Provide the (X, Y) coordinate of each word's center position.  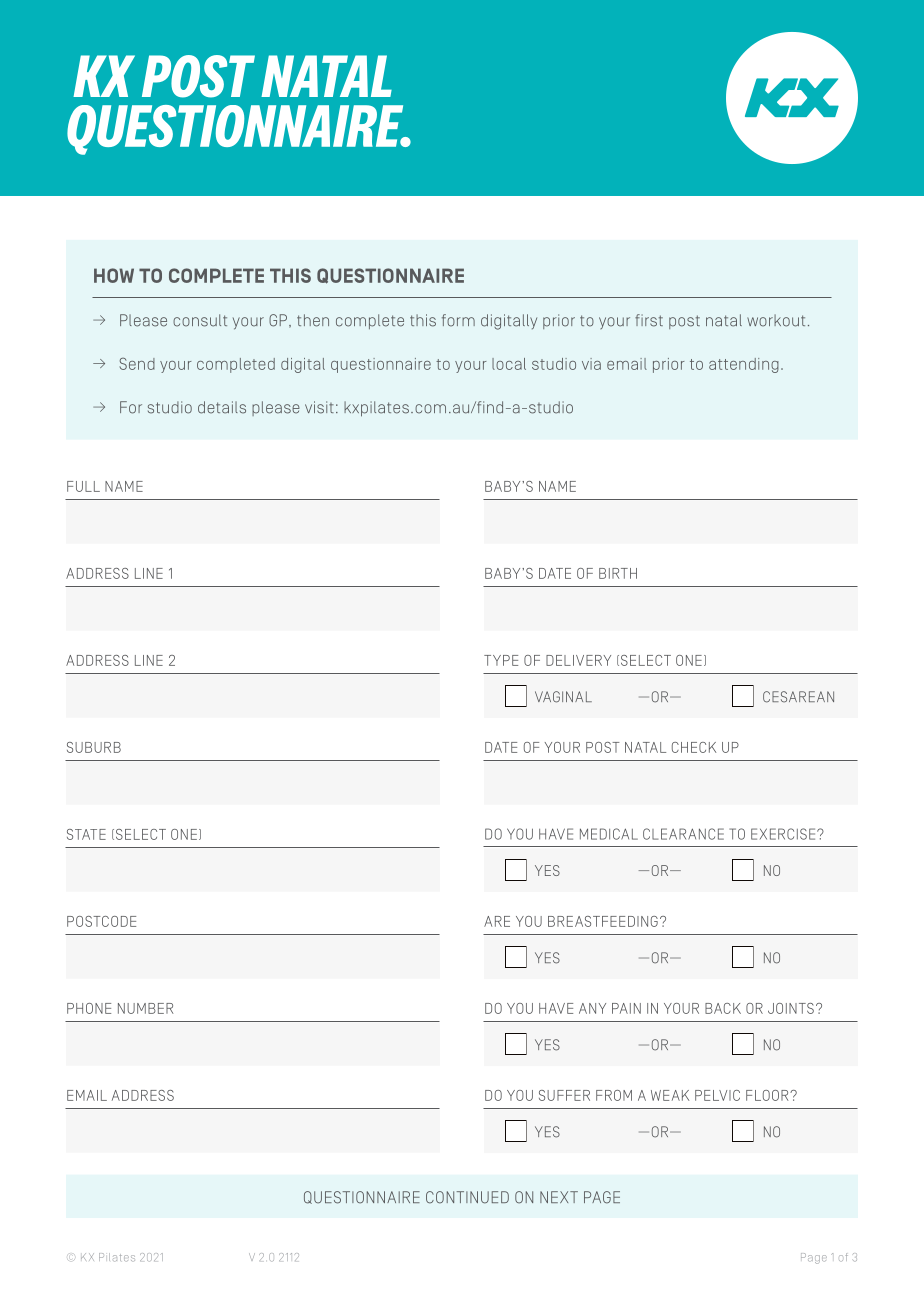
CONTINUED (467, 1197)
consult (200, 320)
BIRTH (618, 573)
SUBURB (94, 747)
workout (776, 320)
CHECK (694, 747)
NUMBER (145, 1008)
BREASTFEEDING (603, 921)
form (458, 320)
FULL (83, 486)
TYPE (501, 660)
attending (744, 365)
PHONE (89, 1008)
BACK (723, 1008)
